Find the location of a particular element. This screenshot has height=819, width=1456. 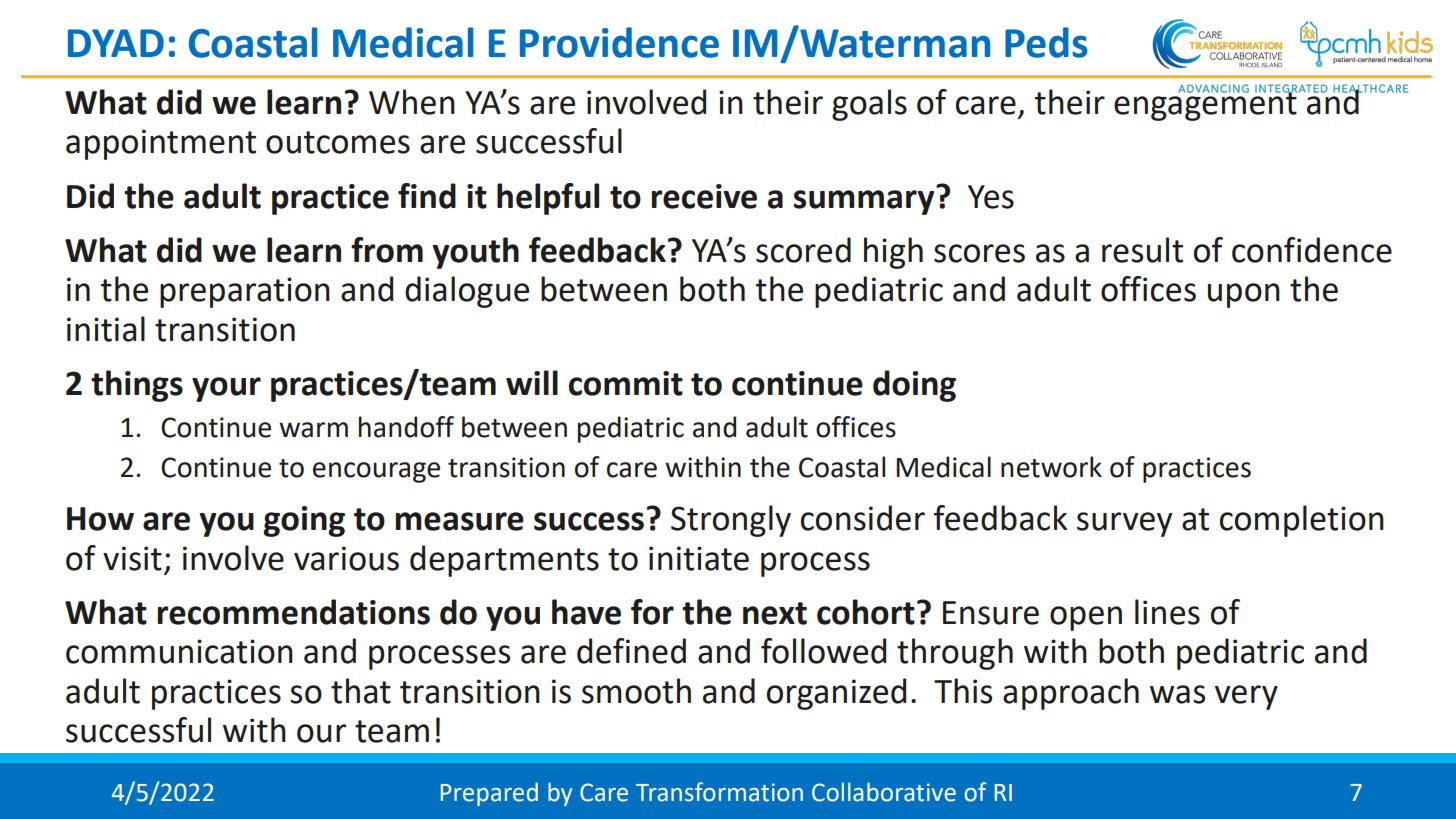

Prepared is located at coordinates (489, 794).
